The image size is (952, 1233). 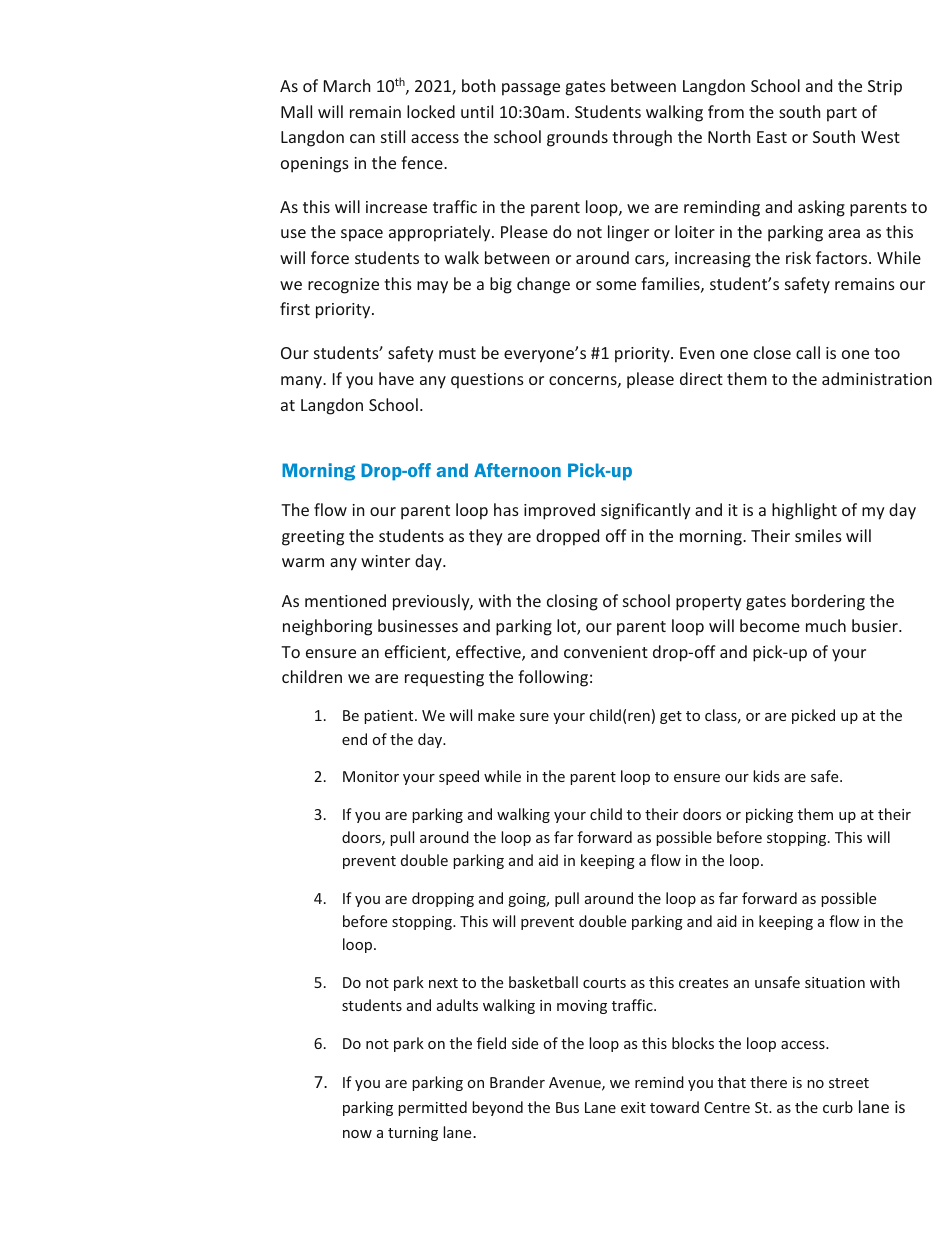 What do you see at coordinates (559, 511) in the document?
I see `improved` at bounding box center [559, 511].
